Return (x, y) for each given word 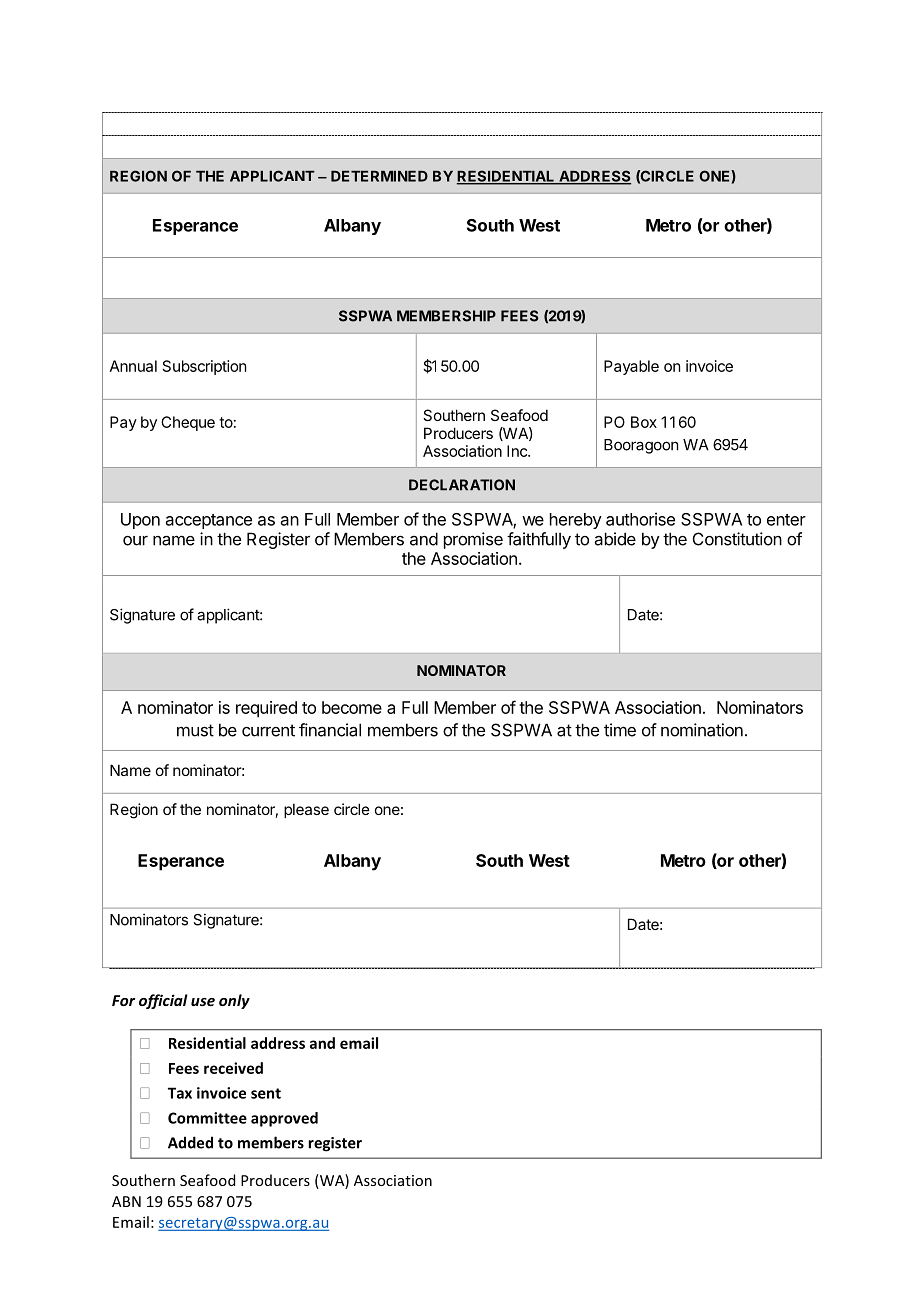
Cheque (188, 423)
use (203, 1002)
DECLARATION (462, 485)
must (195, 730)
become (352, 707)
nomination (702, 730)
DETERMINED (379, 176)
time (620, 730)
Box (644, 422)
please (306, 810)
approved (284, 1119)
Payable (631, 367)
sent (266, 1093)
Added (190, 1142)
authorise (640, 519)
